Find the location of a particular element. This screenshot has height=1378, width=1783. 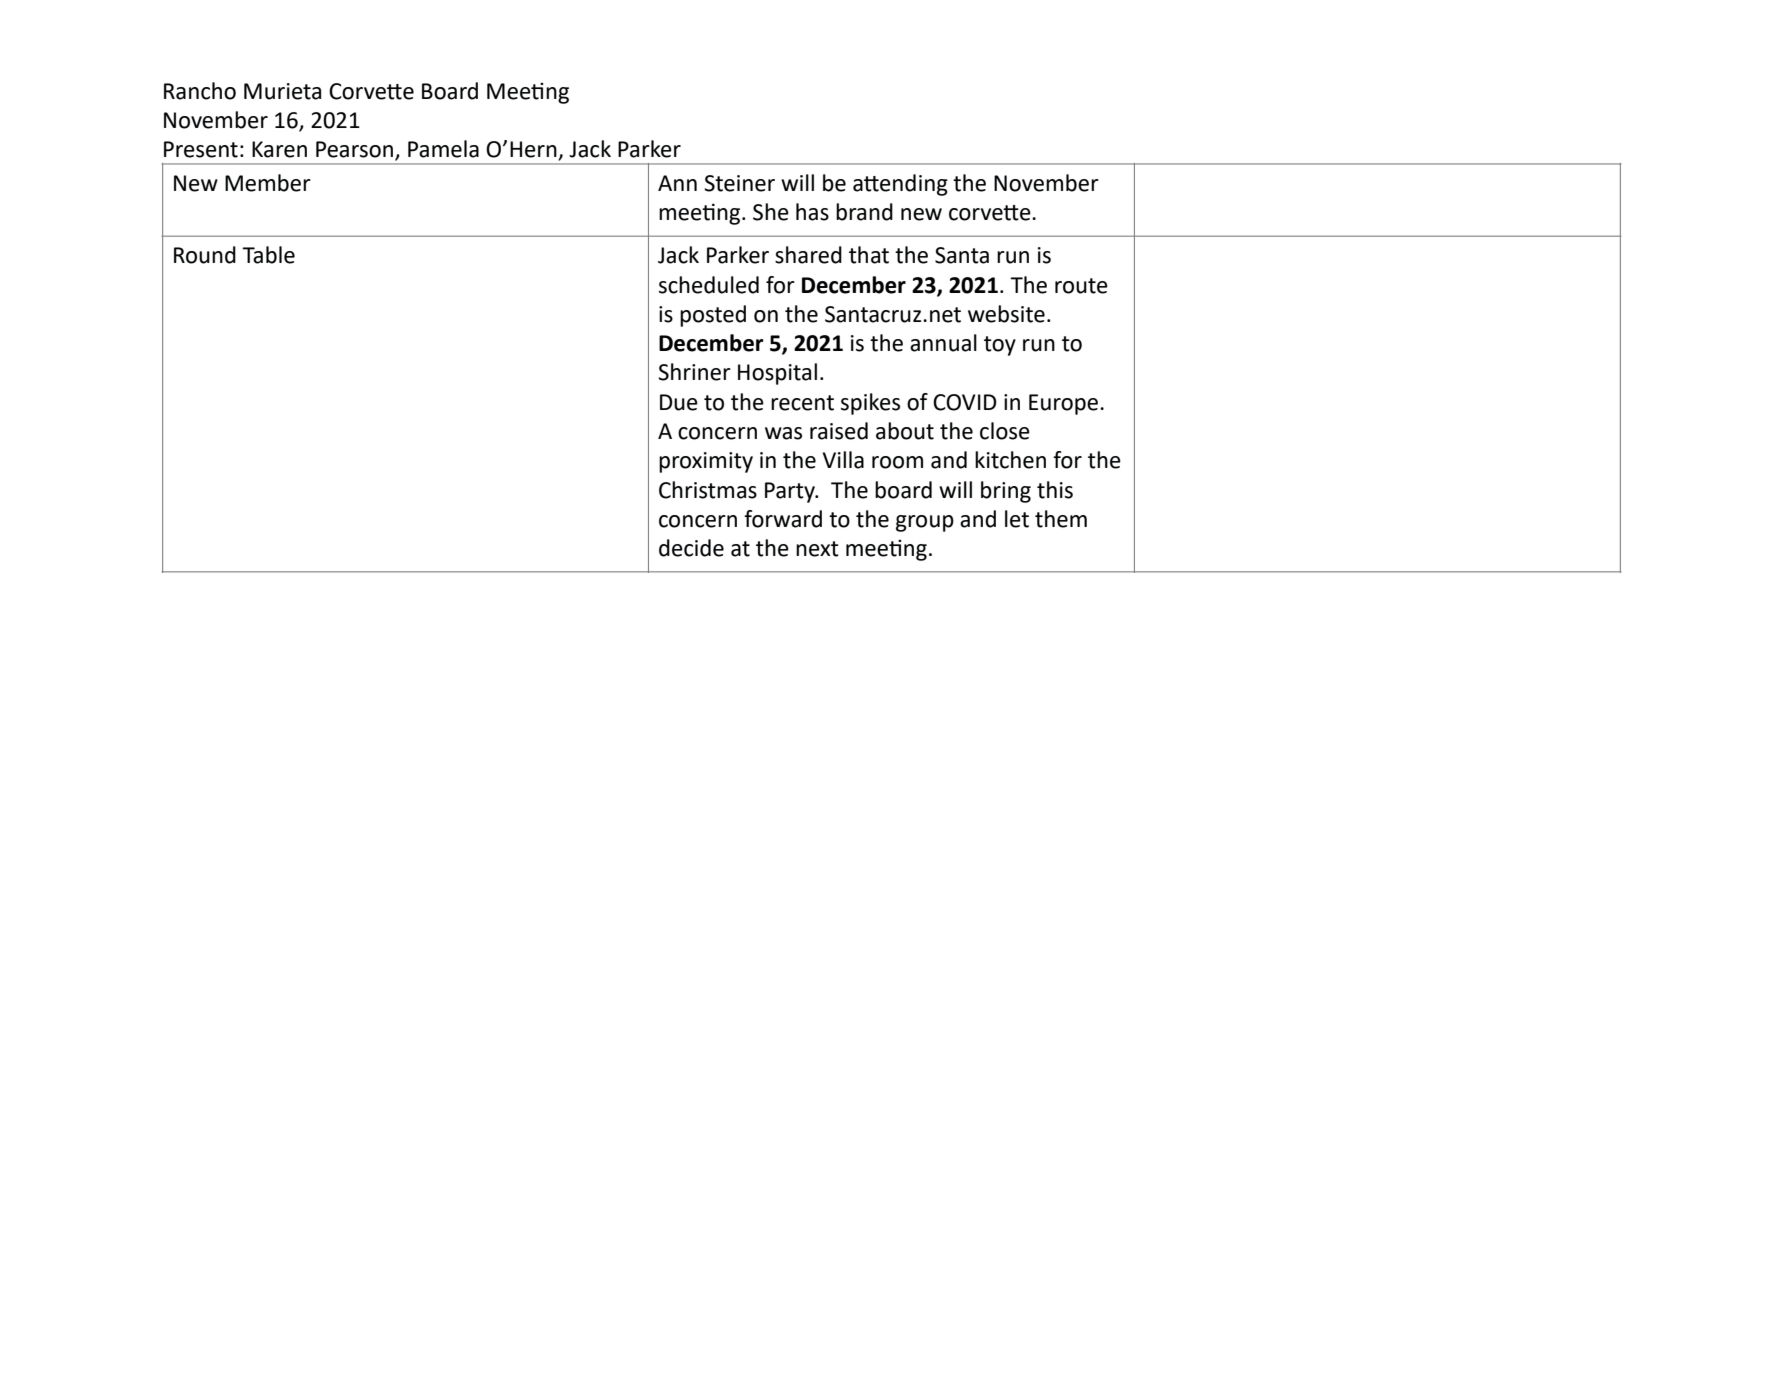

website is located at coordinates (1006, 314).
